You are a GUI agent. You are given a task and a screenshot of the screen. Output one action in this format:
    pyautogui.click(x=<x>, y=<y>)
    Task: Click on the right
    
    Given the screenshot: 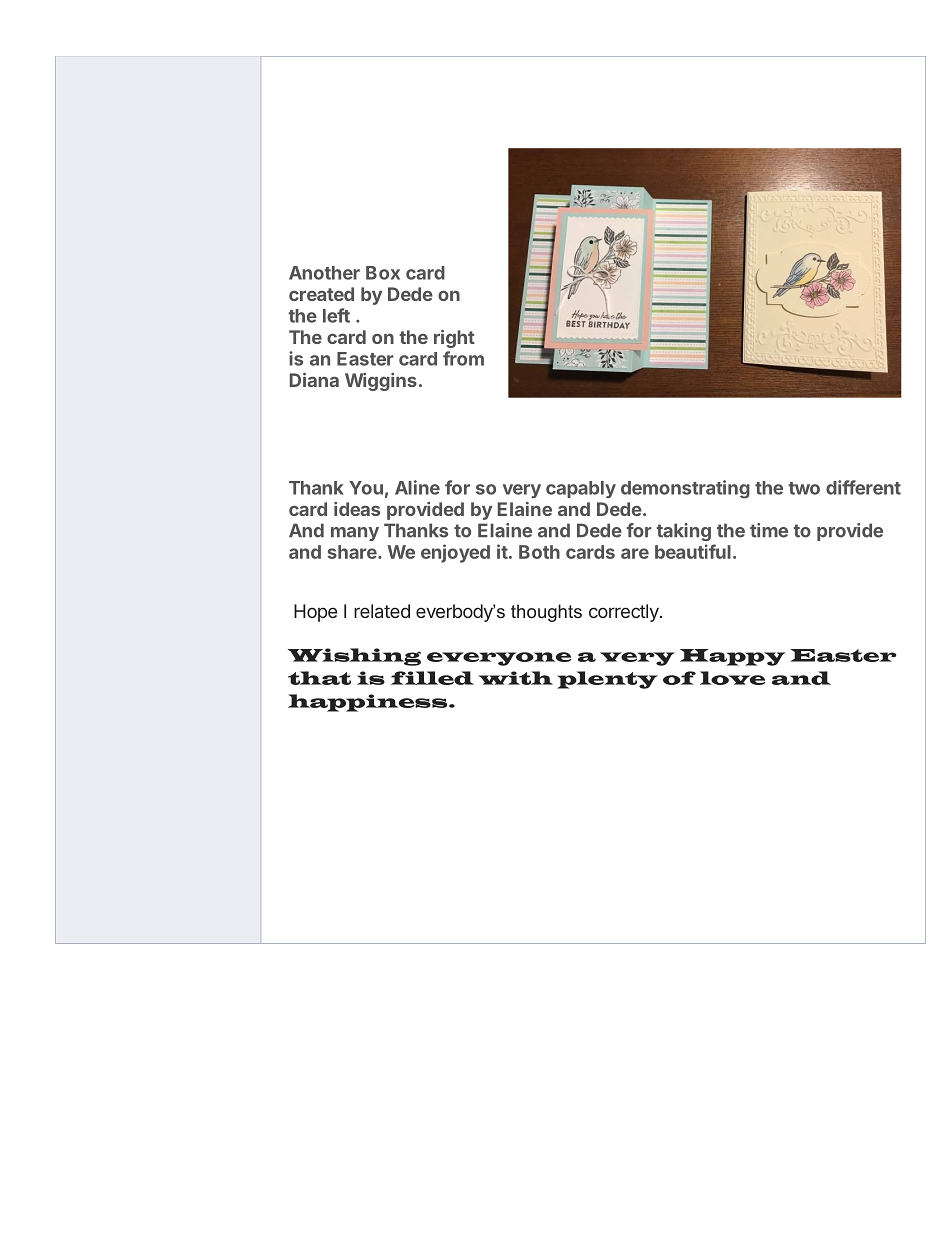 What is the action you would take?
    pyautogui.click(x=454, y=339)
